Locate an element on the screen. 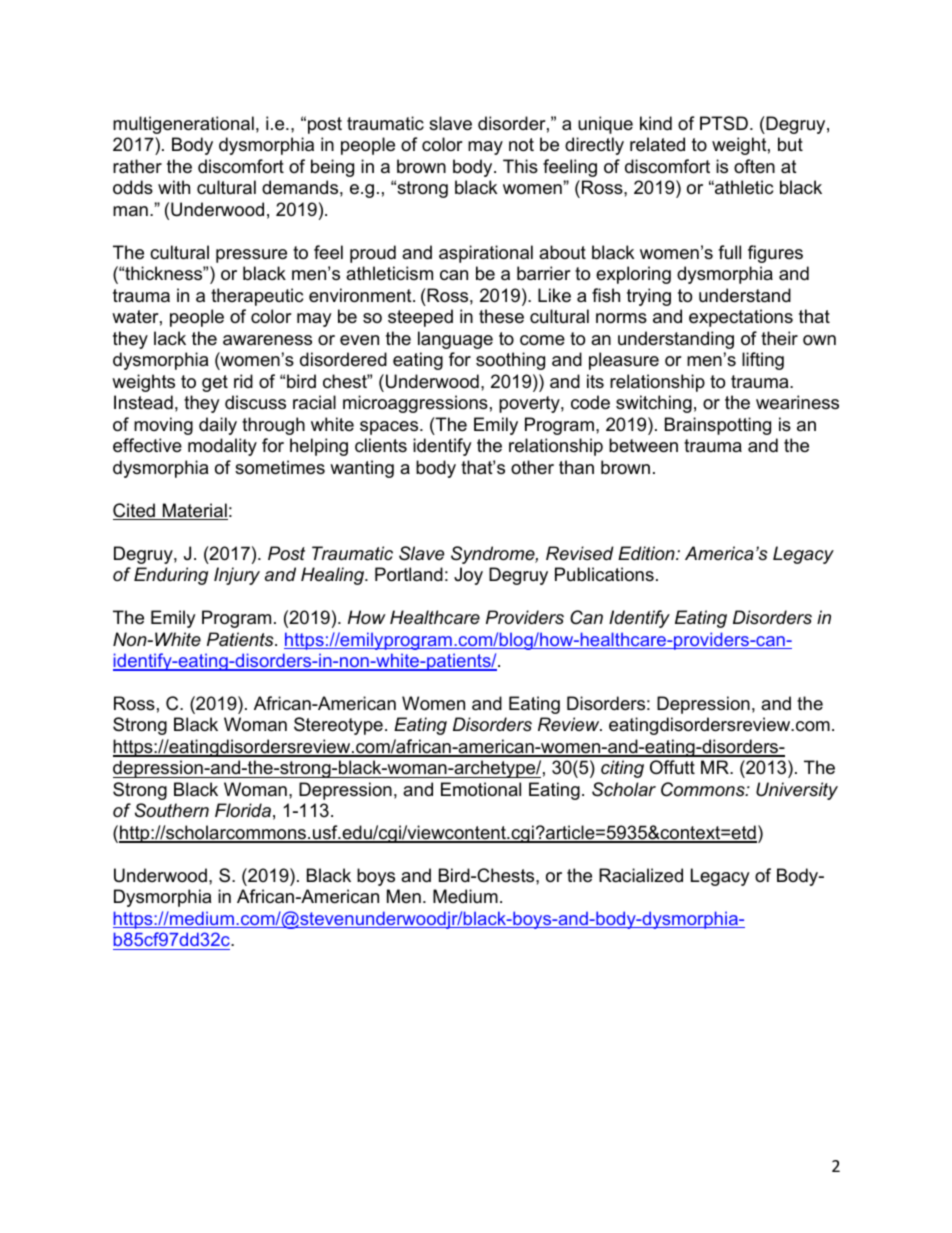  PTSD is located at coordinates (724, 123).
